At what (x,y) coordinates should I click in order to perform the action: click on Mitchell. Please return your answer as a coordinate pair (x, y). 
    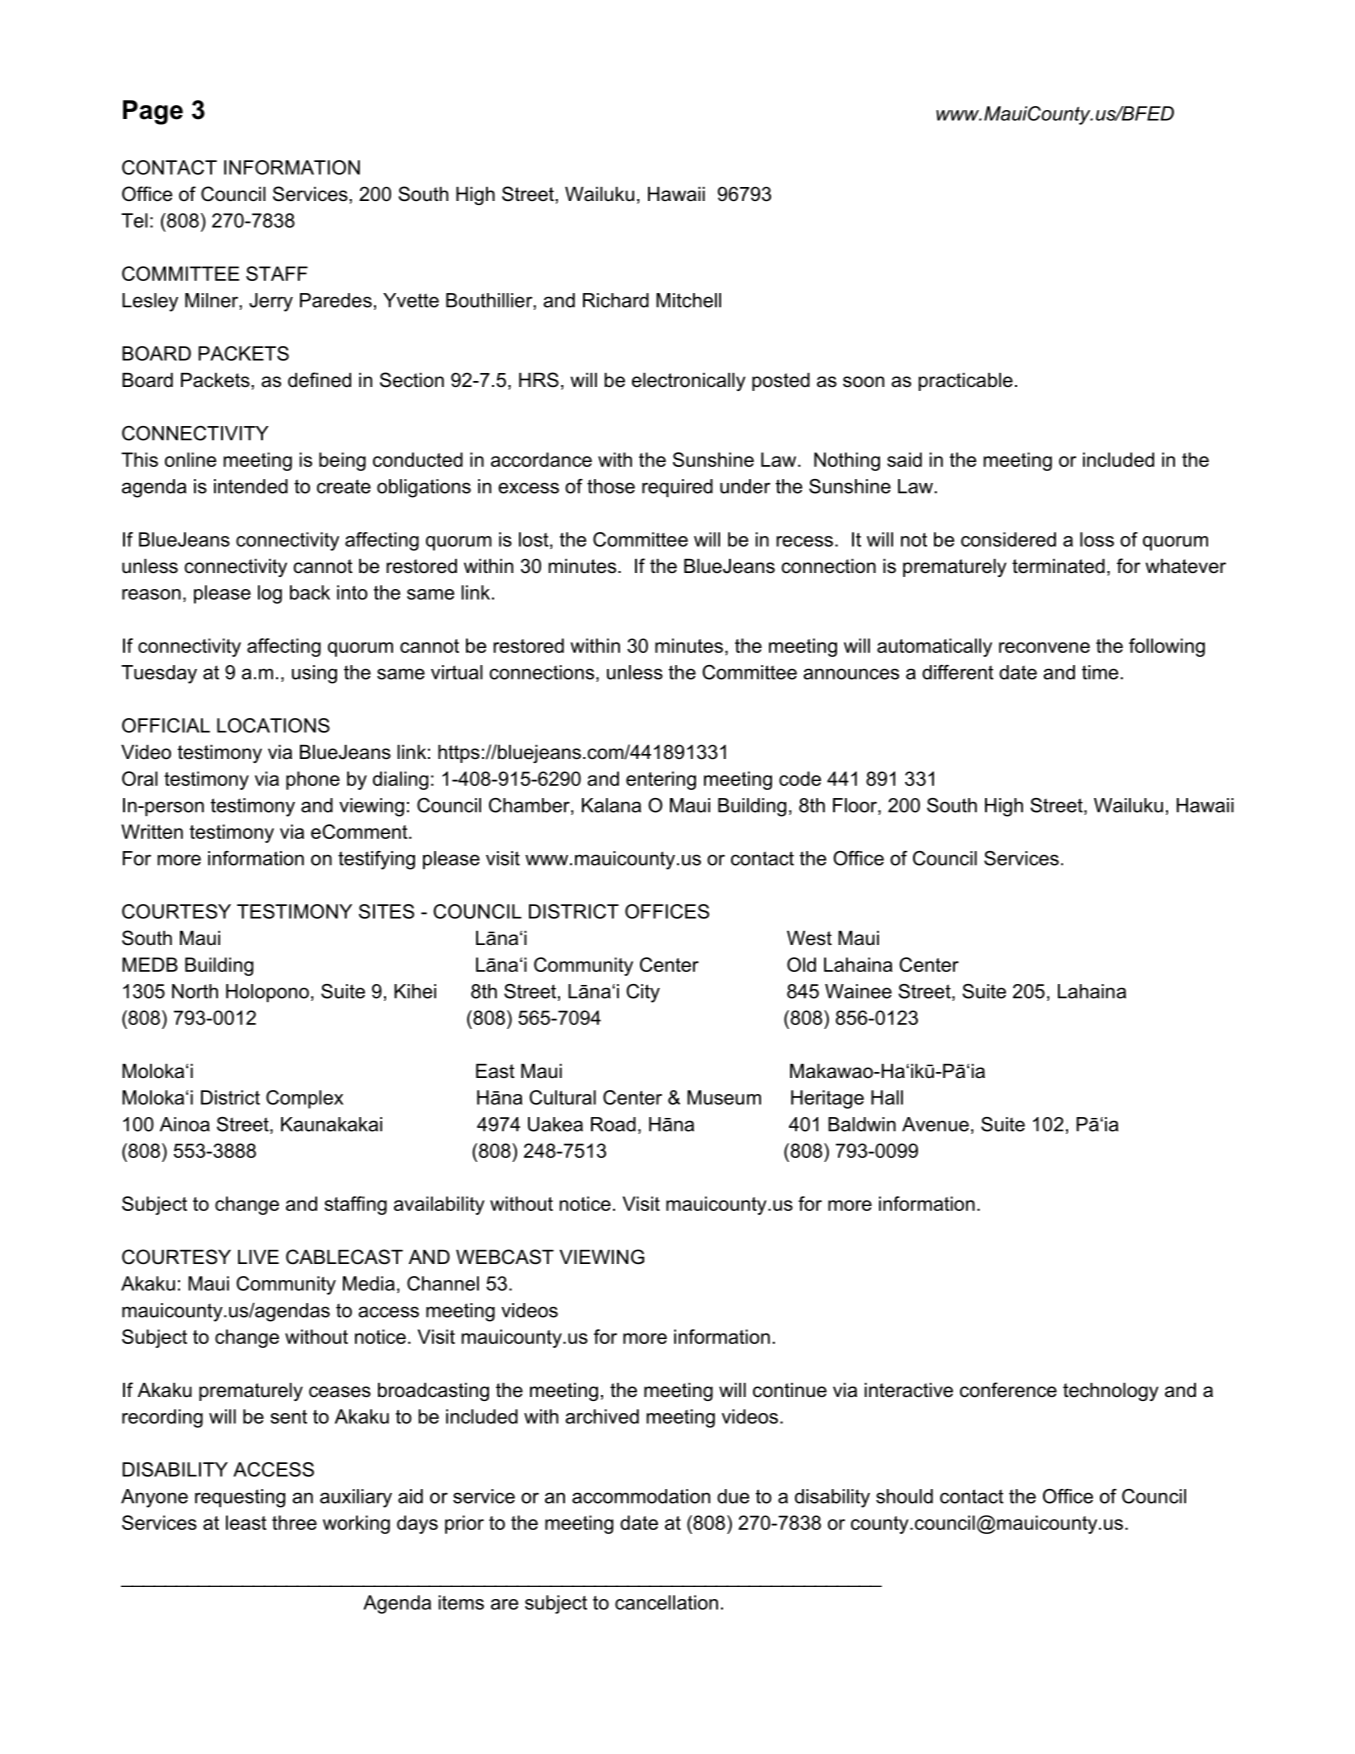
    Looking at the image, I should click on (688, 300).
